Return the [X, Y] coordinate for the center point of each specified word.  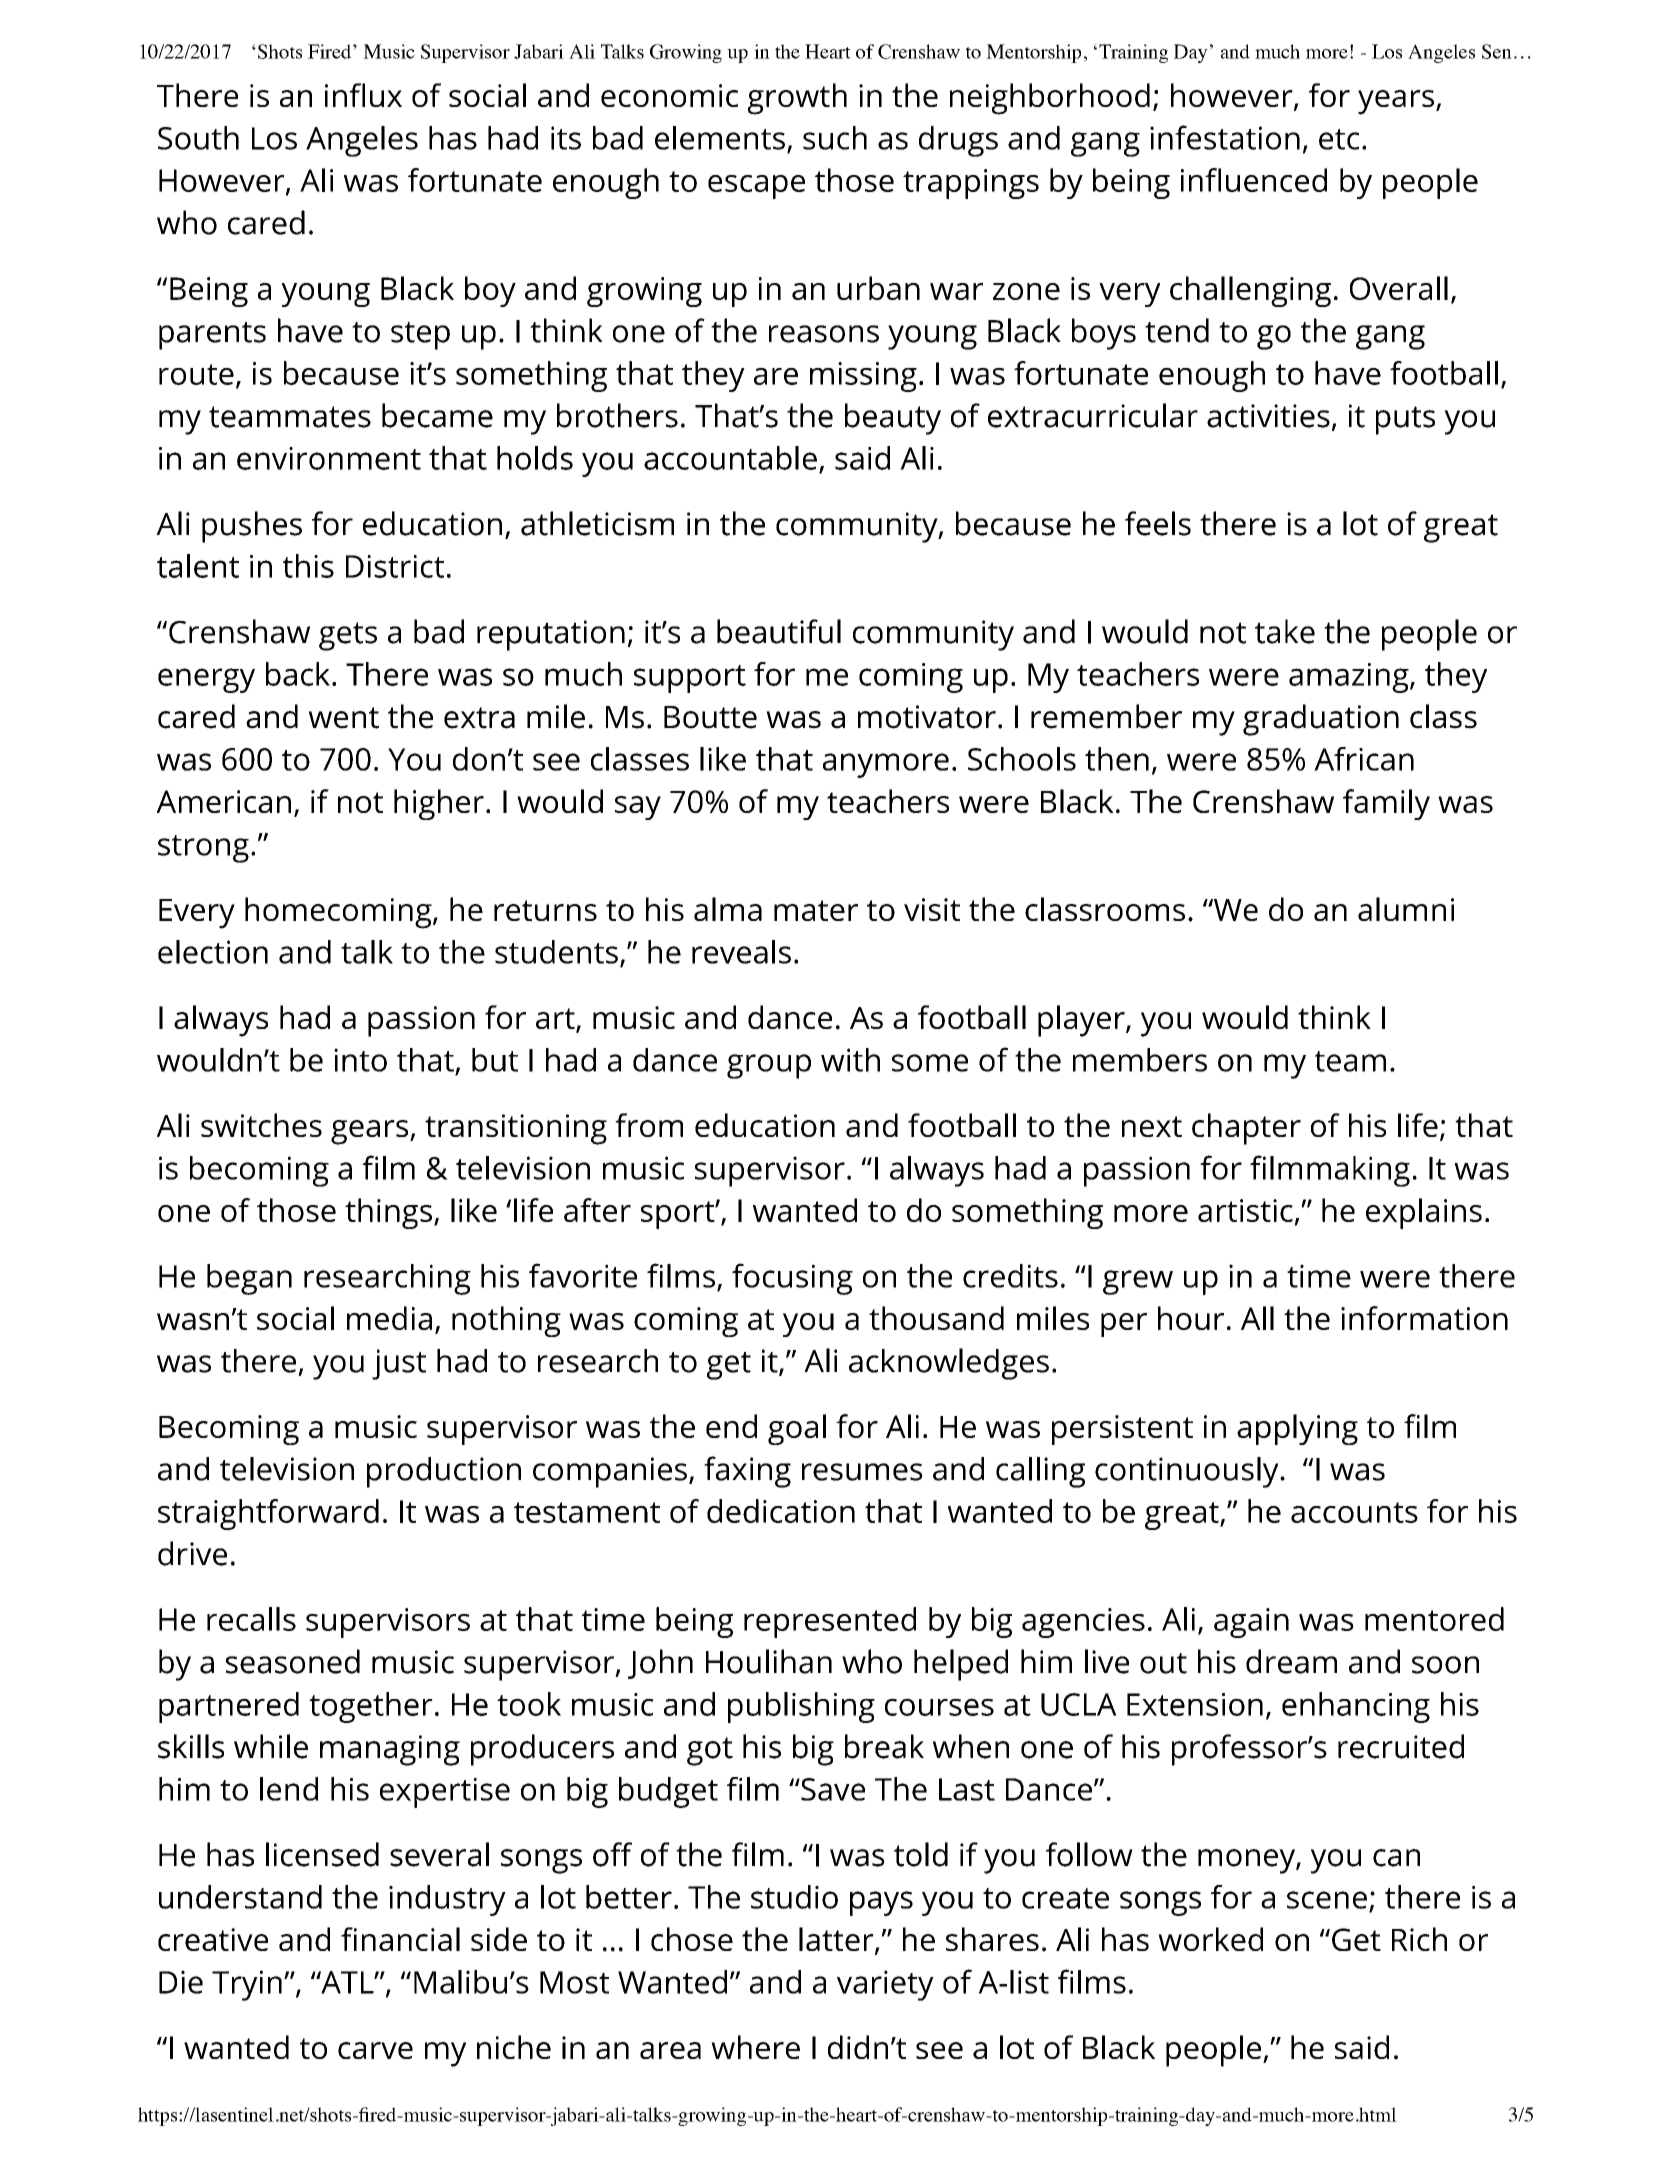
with [850, 1060]
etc [1339, 139]
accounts [1354, 1512]
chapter [1246, 1129]
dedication [781, 1511]
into [360, 1060]
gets [348, 636]
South [198, 138]
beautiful [779, 631]
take [1285, 631]
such [835, 138]
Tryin [247, 1985]
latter [837, 1940]
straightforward [268, 1514]
